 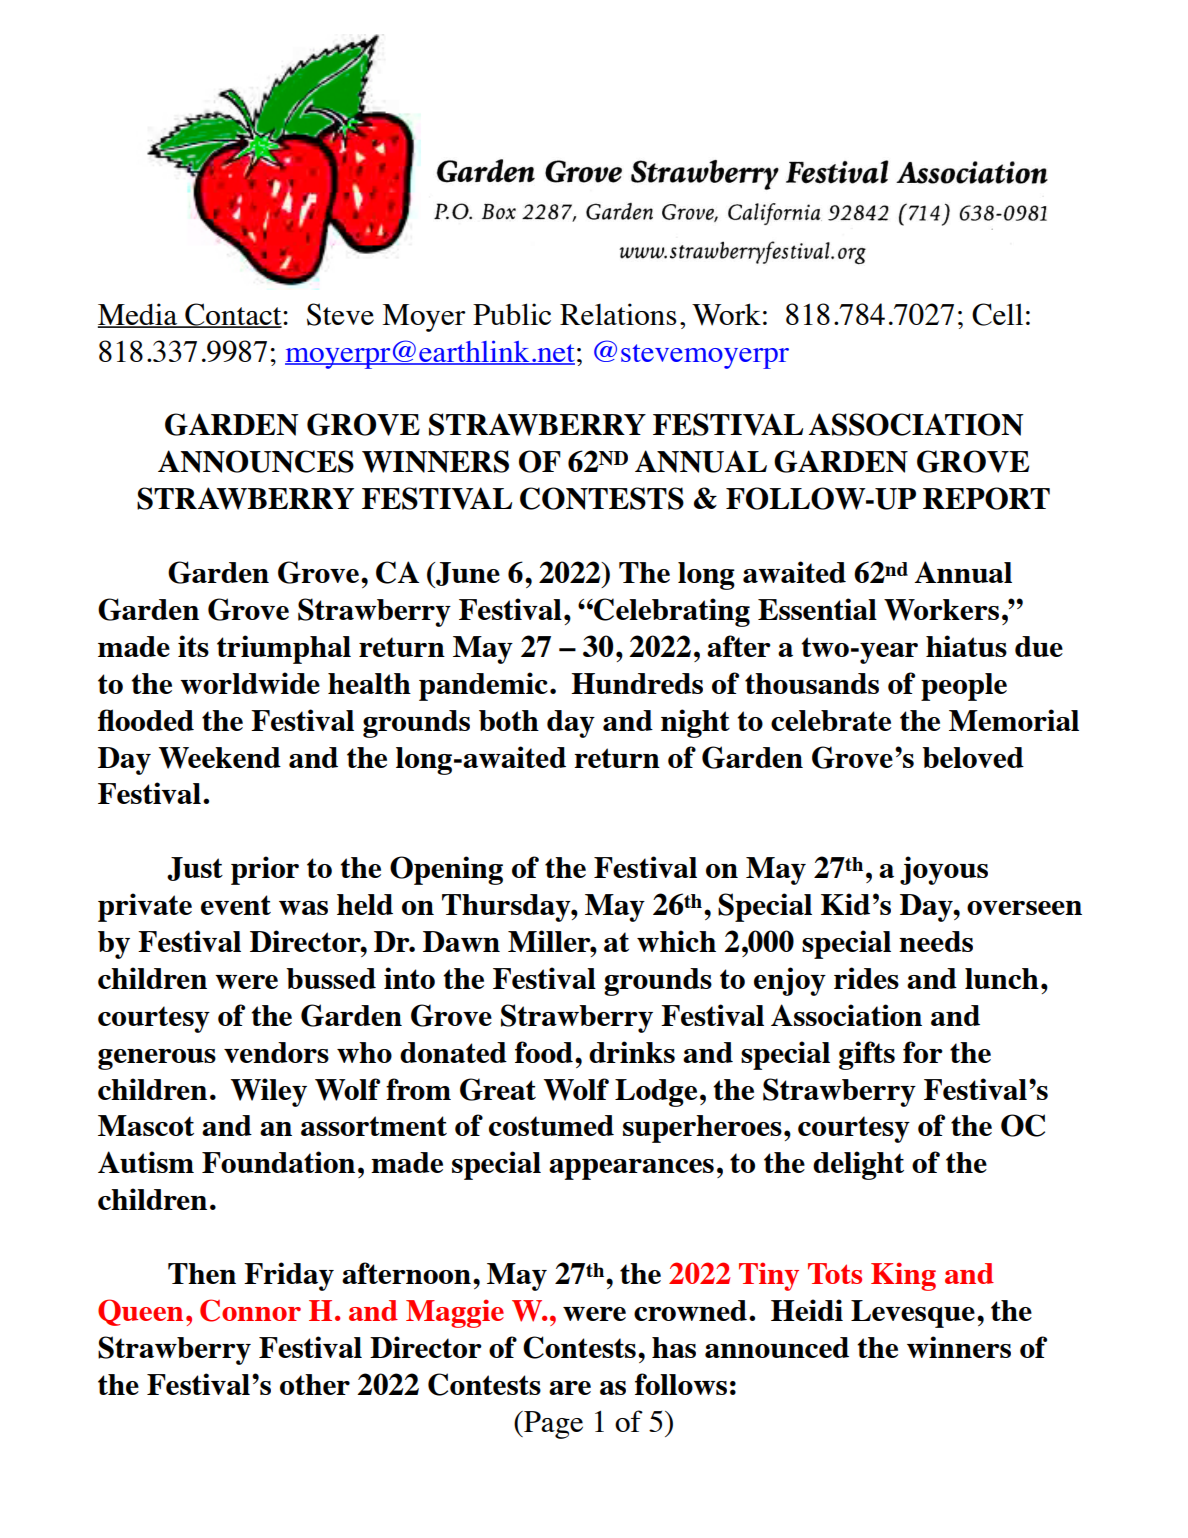 What do you see at coordinates (278, 1162) in the image?
I see `Foundation` at bounding box center [278, 1162].
